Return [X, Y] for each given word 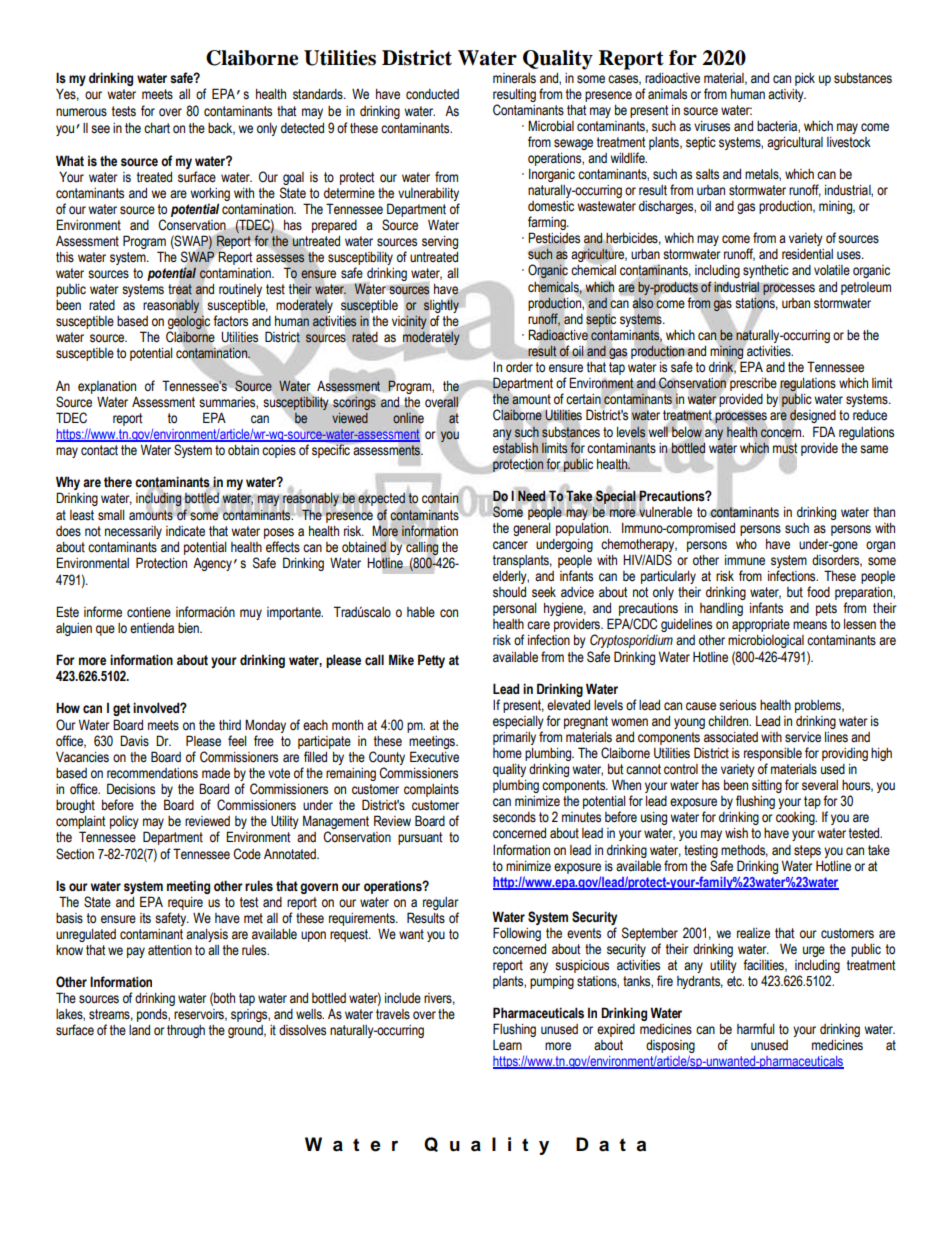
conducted [432, 94]
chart [157, 128]
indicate [185, 531]
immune [745, 560]
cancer [510, 545]
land [139, 1030]
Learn [507, 1045]
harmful [755, 1029]
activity [787, 95]
